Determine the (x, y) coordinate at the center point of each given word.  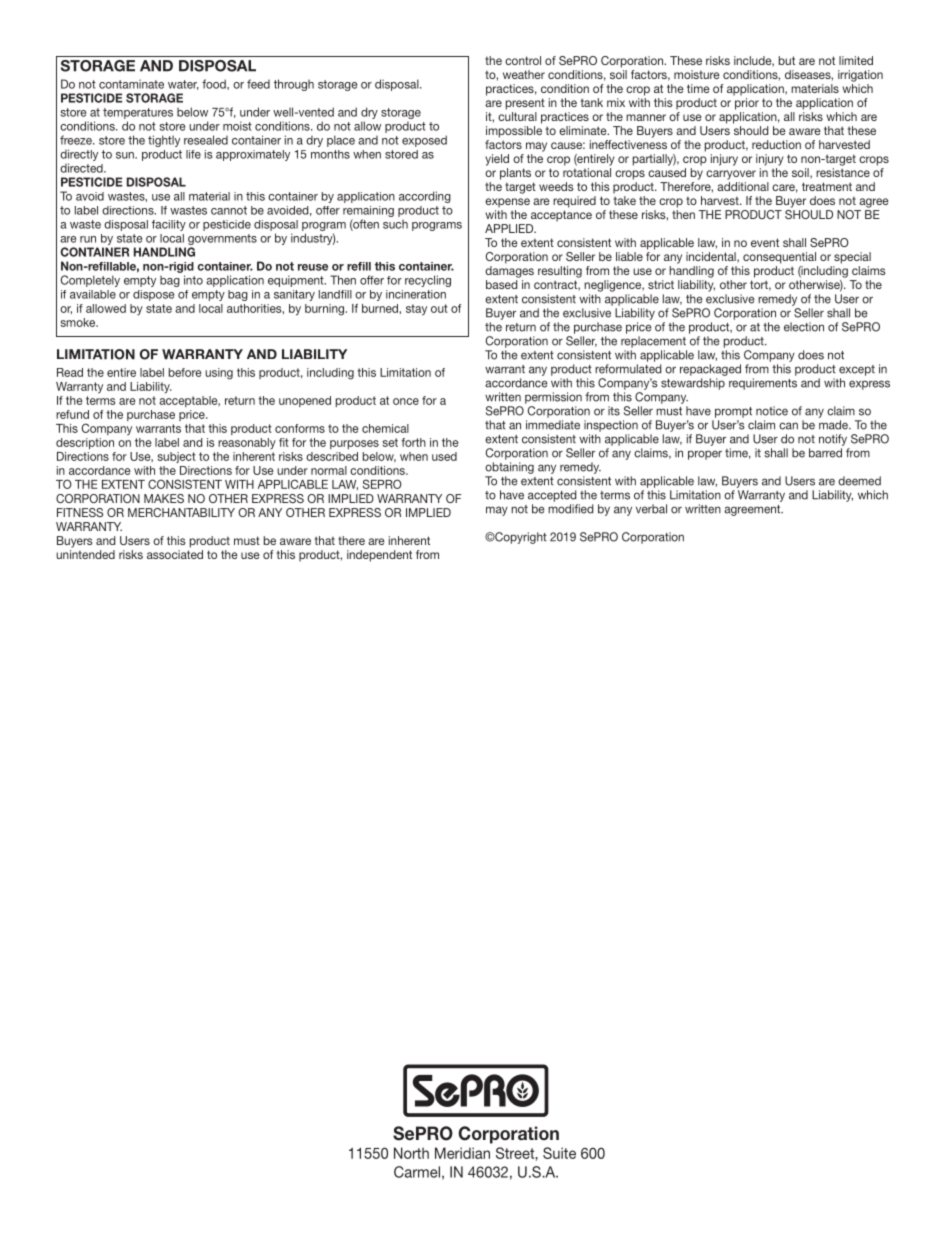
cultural (517, 116)
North (411, 1153)
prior (747, 104)
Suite (559, 1153)
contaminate (131, 84)
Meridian (462, 1153)
